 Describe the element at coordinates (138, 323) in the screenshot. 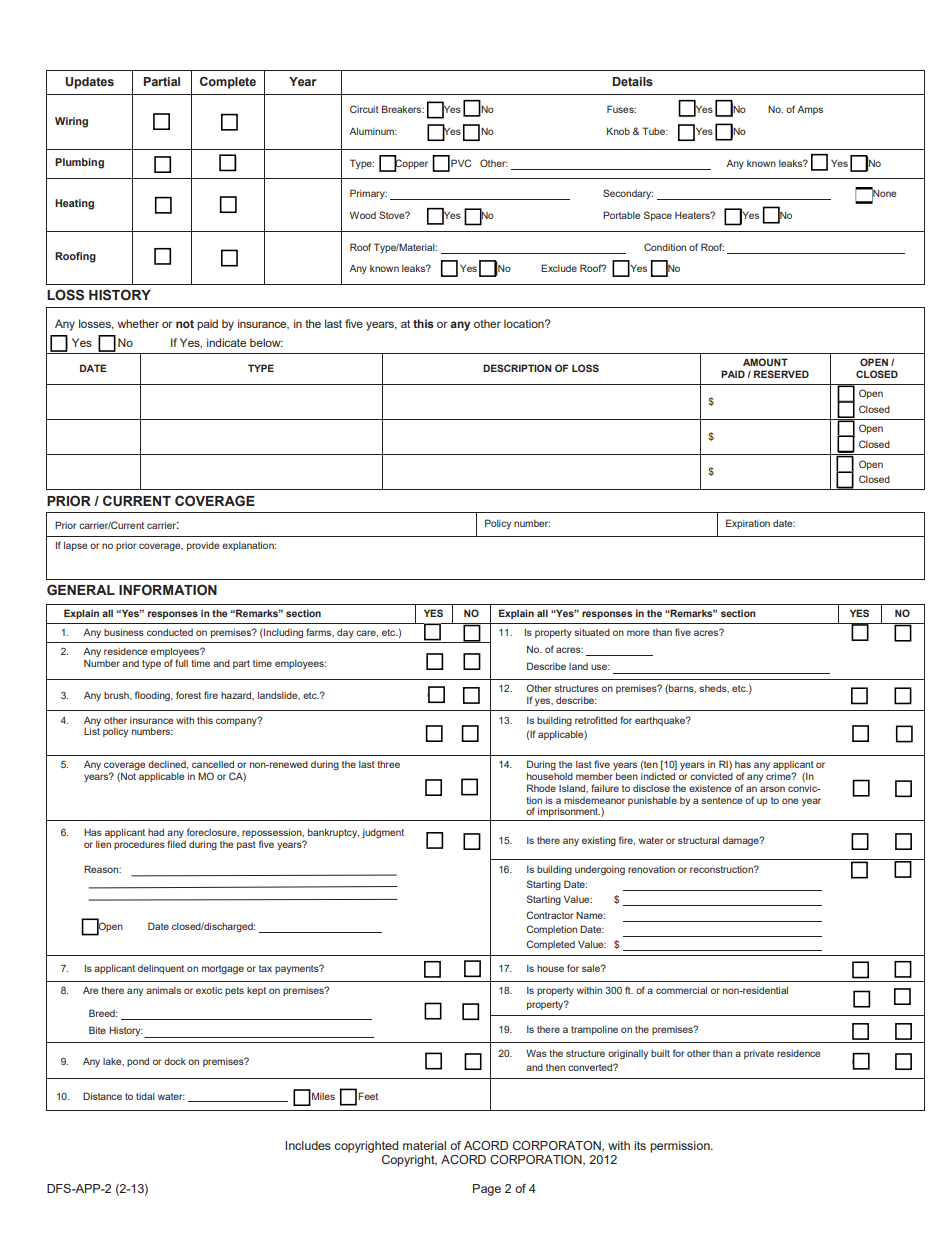

I see `whether` at that location.
